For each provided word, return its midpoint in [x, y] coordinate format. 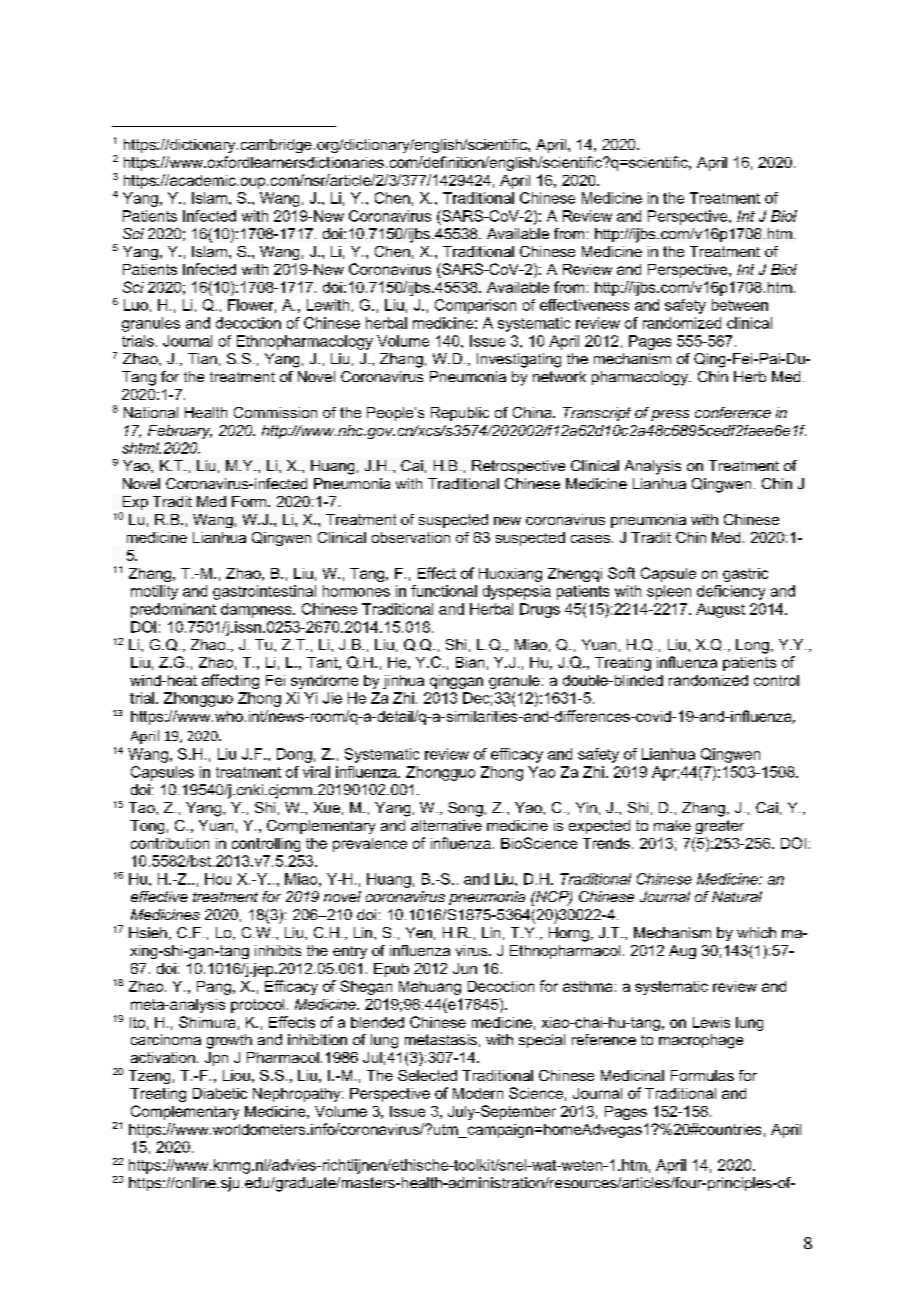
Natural [737, 896]
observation [411, 537]
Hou [218, 879]
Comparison [475, 306]
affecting [230, 681]
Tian [202, 358]
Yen [419, 932]
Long [752, 646]
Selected [427, 1075]
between [740, 305]
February [180, 432]
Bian [470, 662]
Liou [236, 1075]
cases [590, 539]
